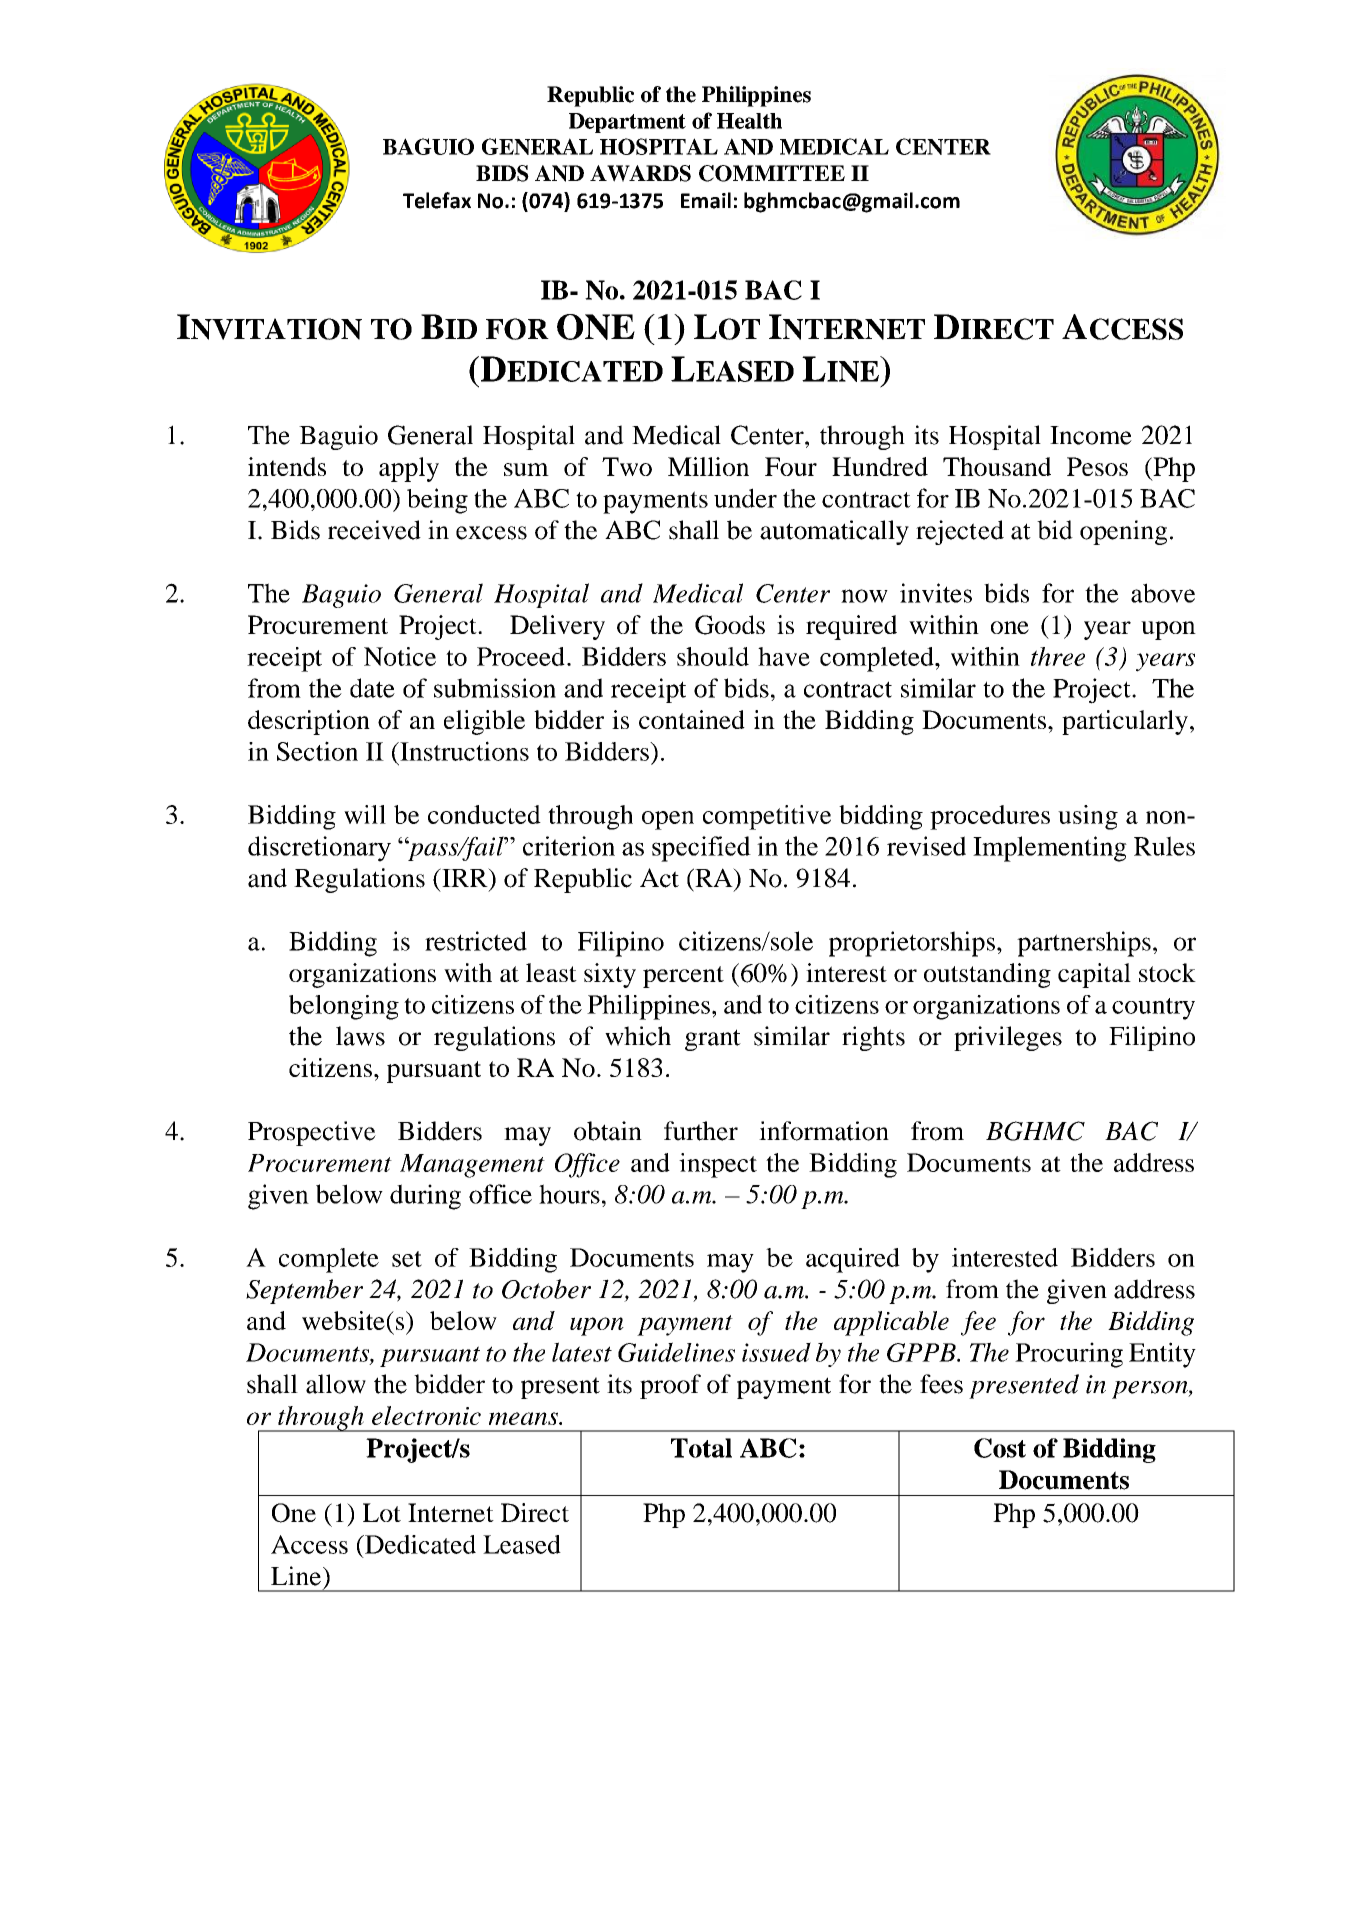 The height and width of the screenshot is (1929, 1364). Describe the element at coordinates (1008, 1038) in the screenshot. I see `privileges` at that location.
